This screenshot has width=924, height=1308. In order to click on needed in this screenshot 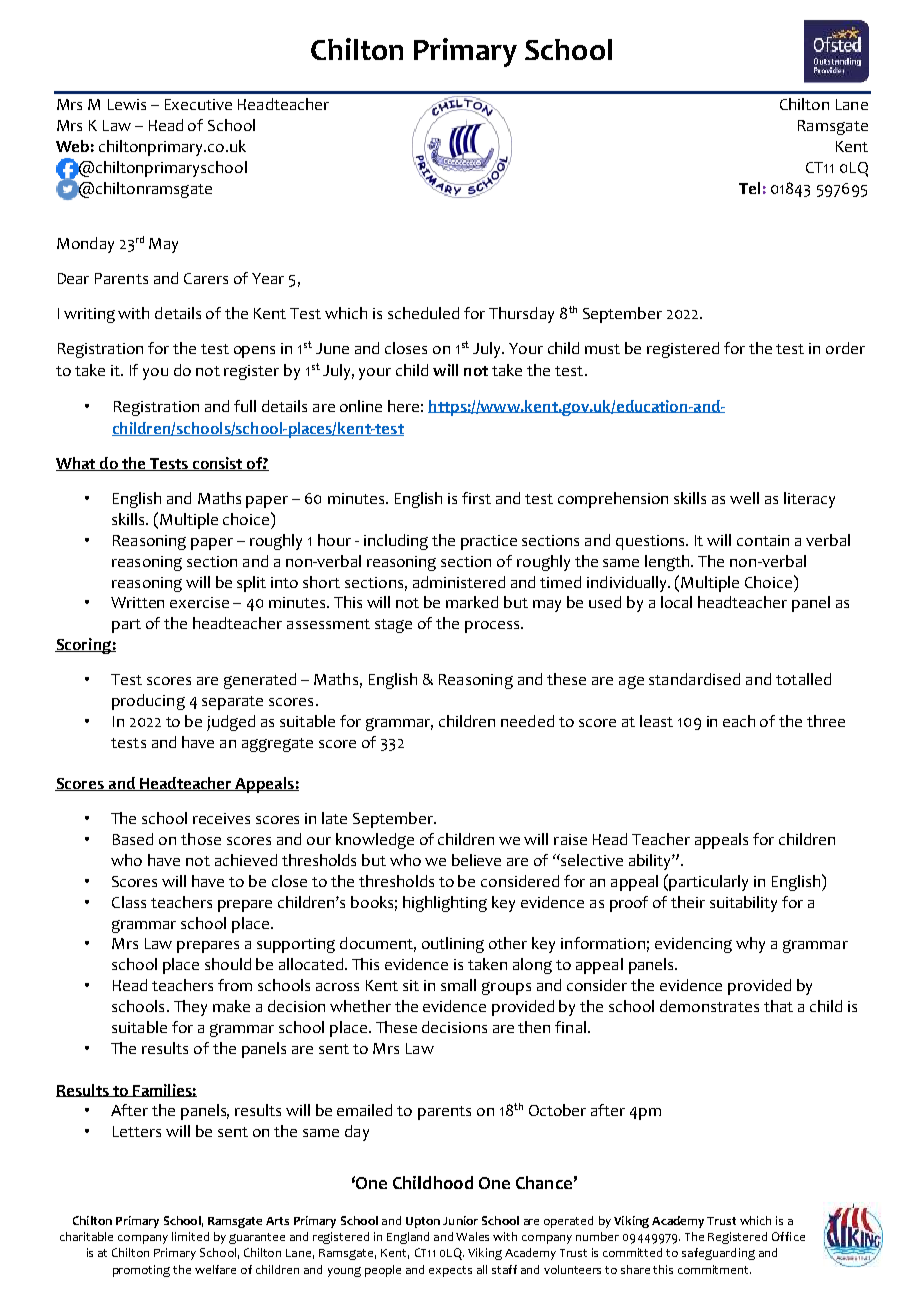, I will do `click(527, 721)`.
